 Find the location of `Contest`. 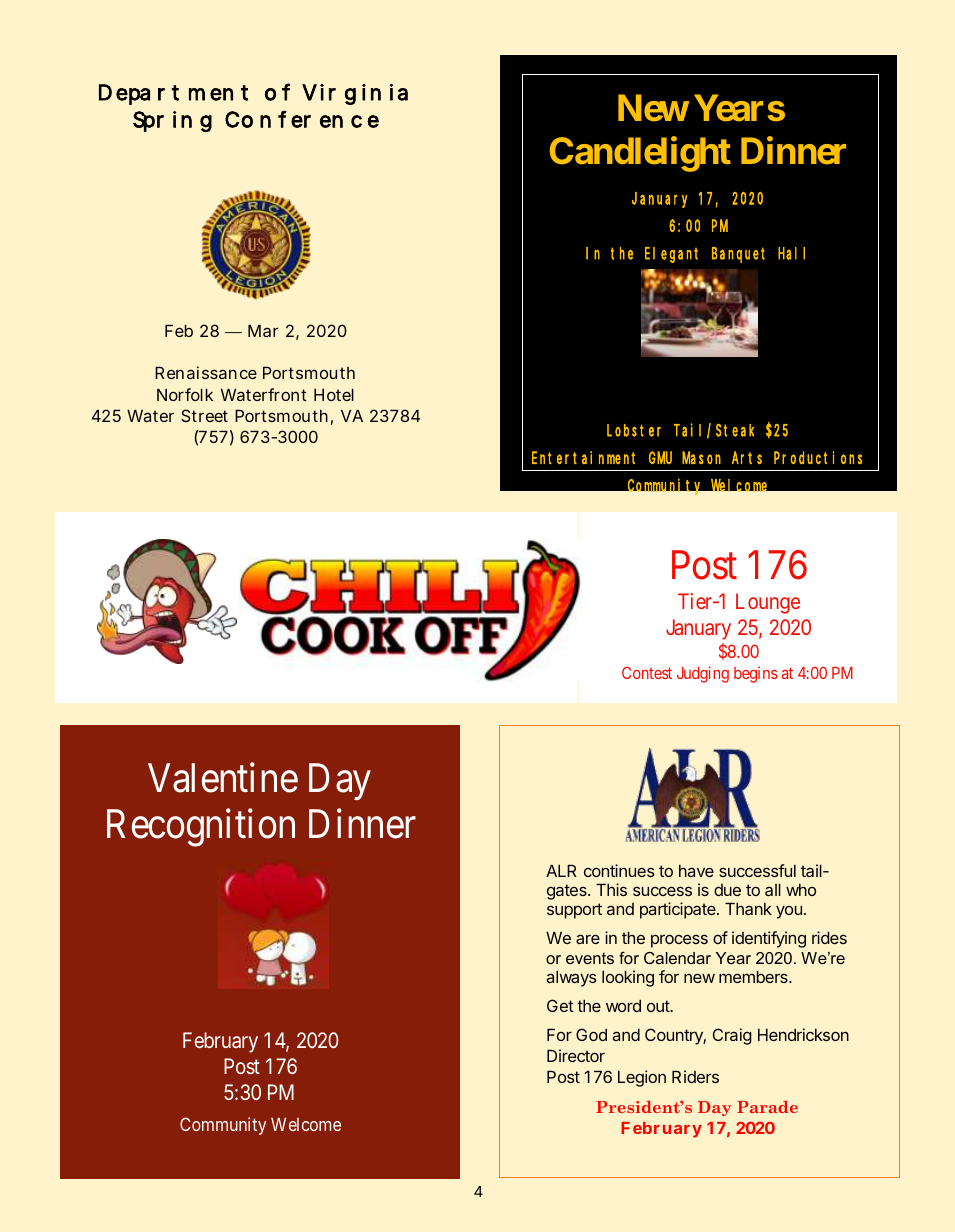

Contest is located at coordinates (647, 673).
